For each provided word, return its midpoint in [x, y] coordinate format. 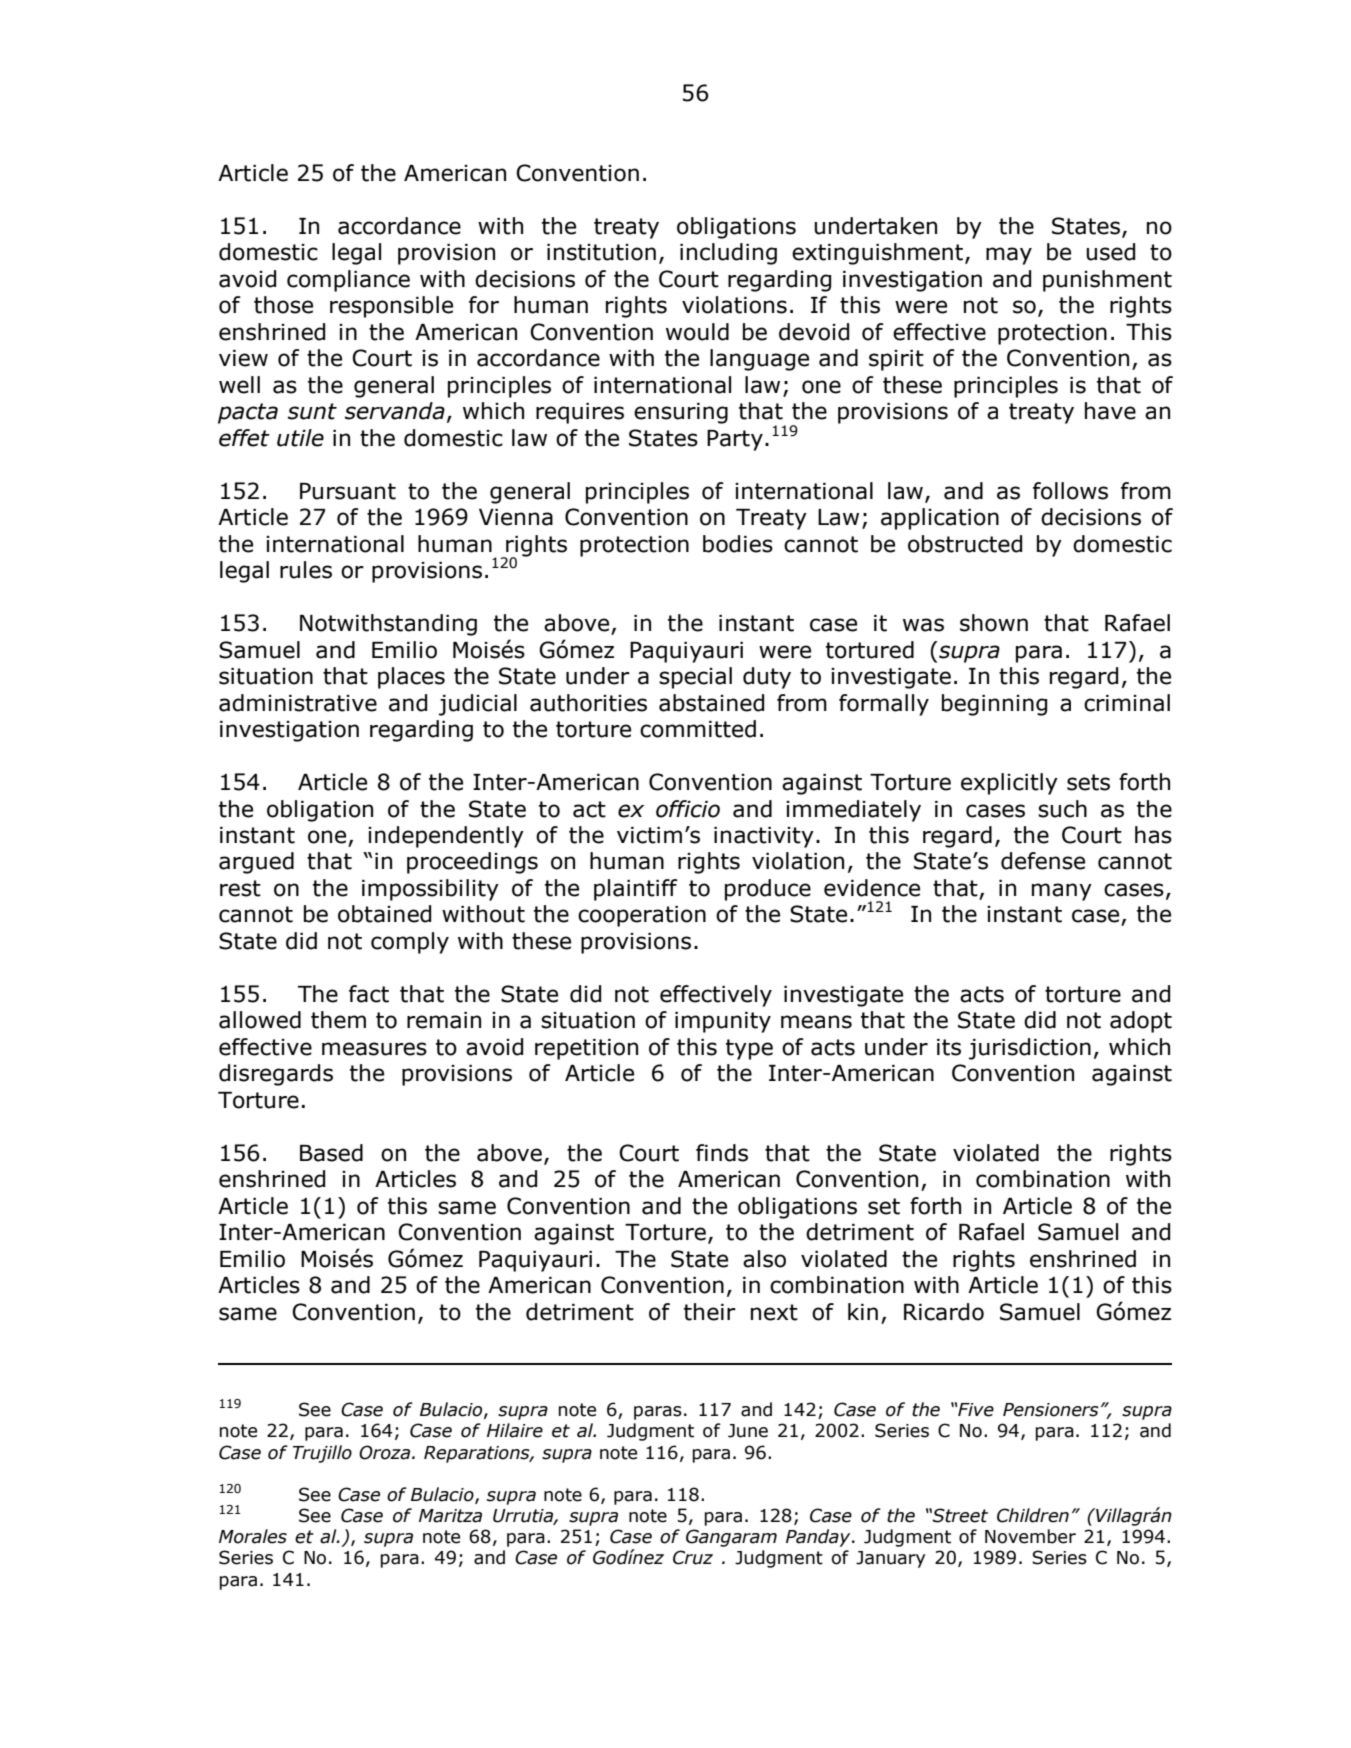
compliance [348, 281]
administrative [298, 703]
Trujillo [322, 1454]
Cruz [693, 1557]
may [1009, 256]
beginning [994, 705]
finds [722, 1153]
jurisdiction [1030, 1049]
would [697, 332]
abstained [711, 703]
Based [331, 1153]
